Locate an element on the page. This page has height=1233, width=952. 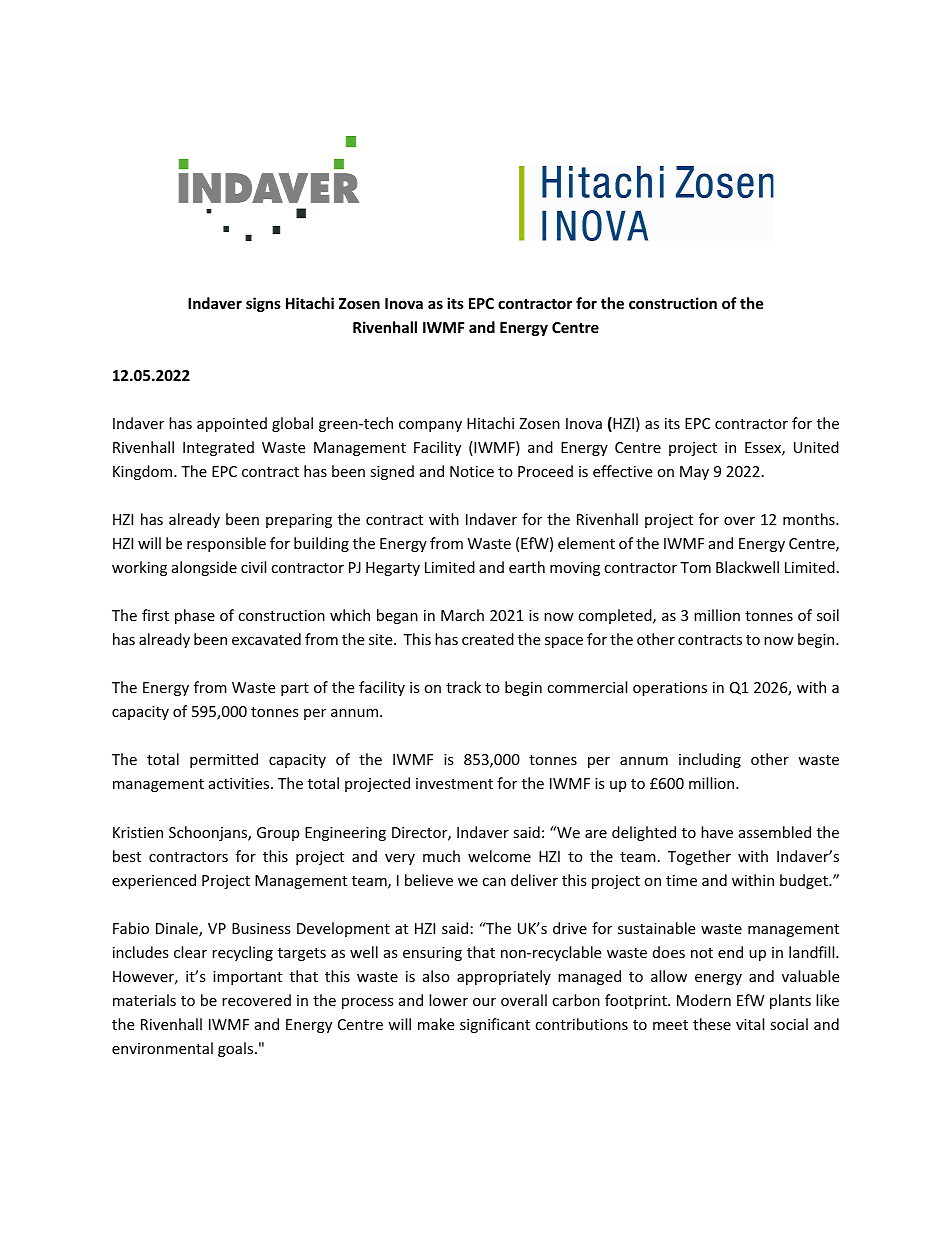
goals is located at coordinates (237, 1049).
